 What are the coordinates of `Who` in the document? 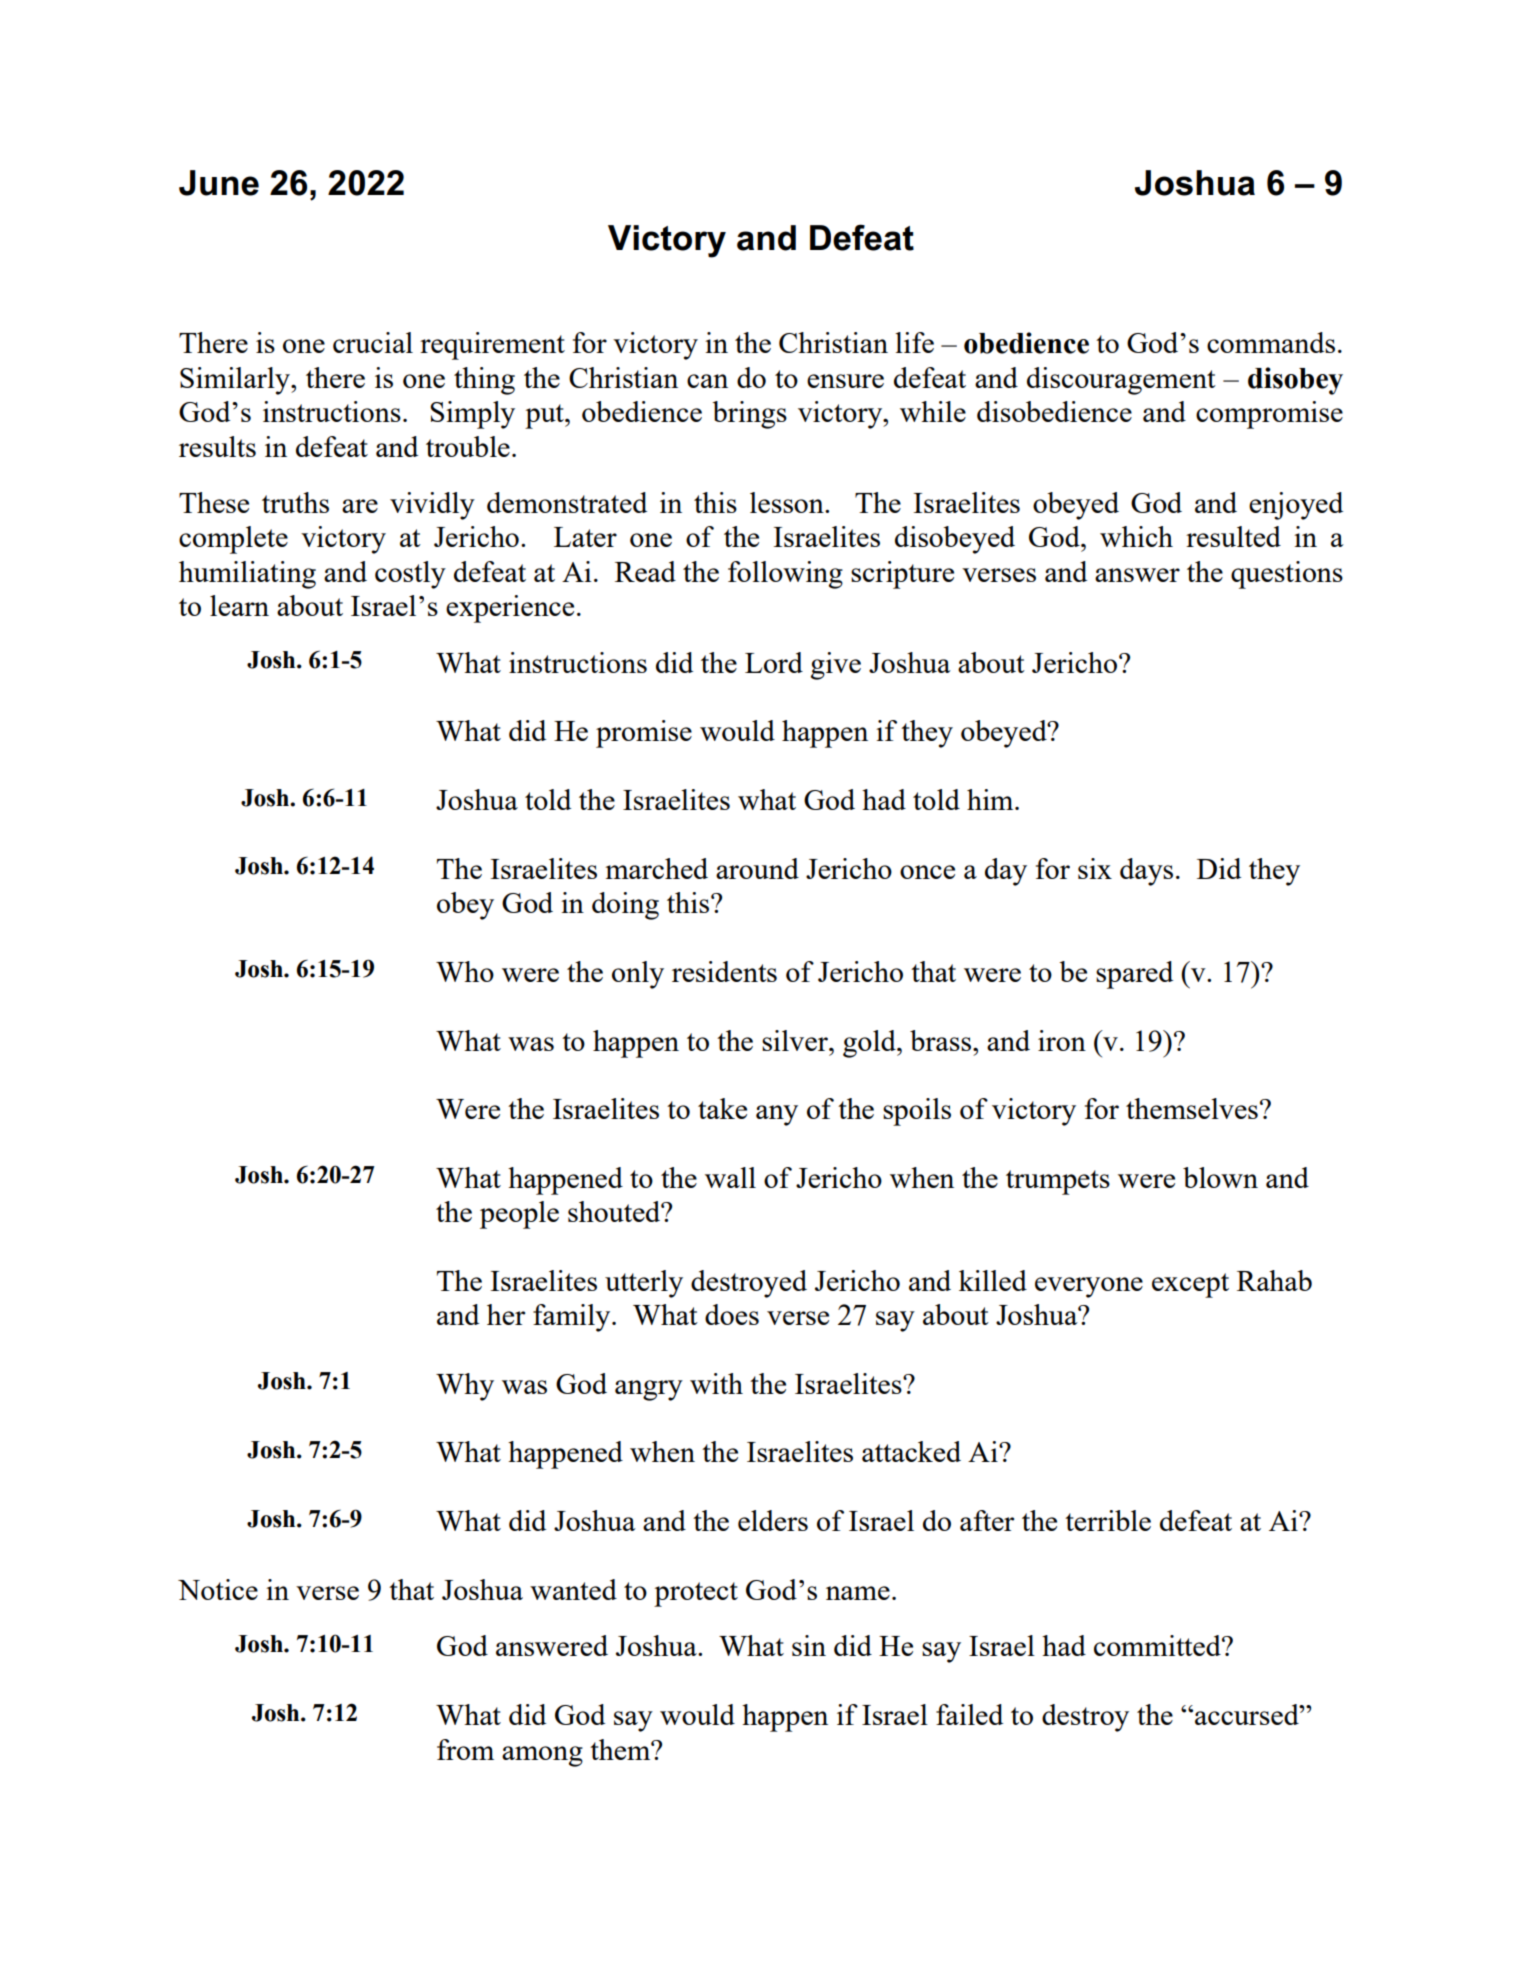 It's located at (465, 971).
